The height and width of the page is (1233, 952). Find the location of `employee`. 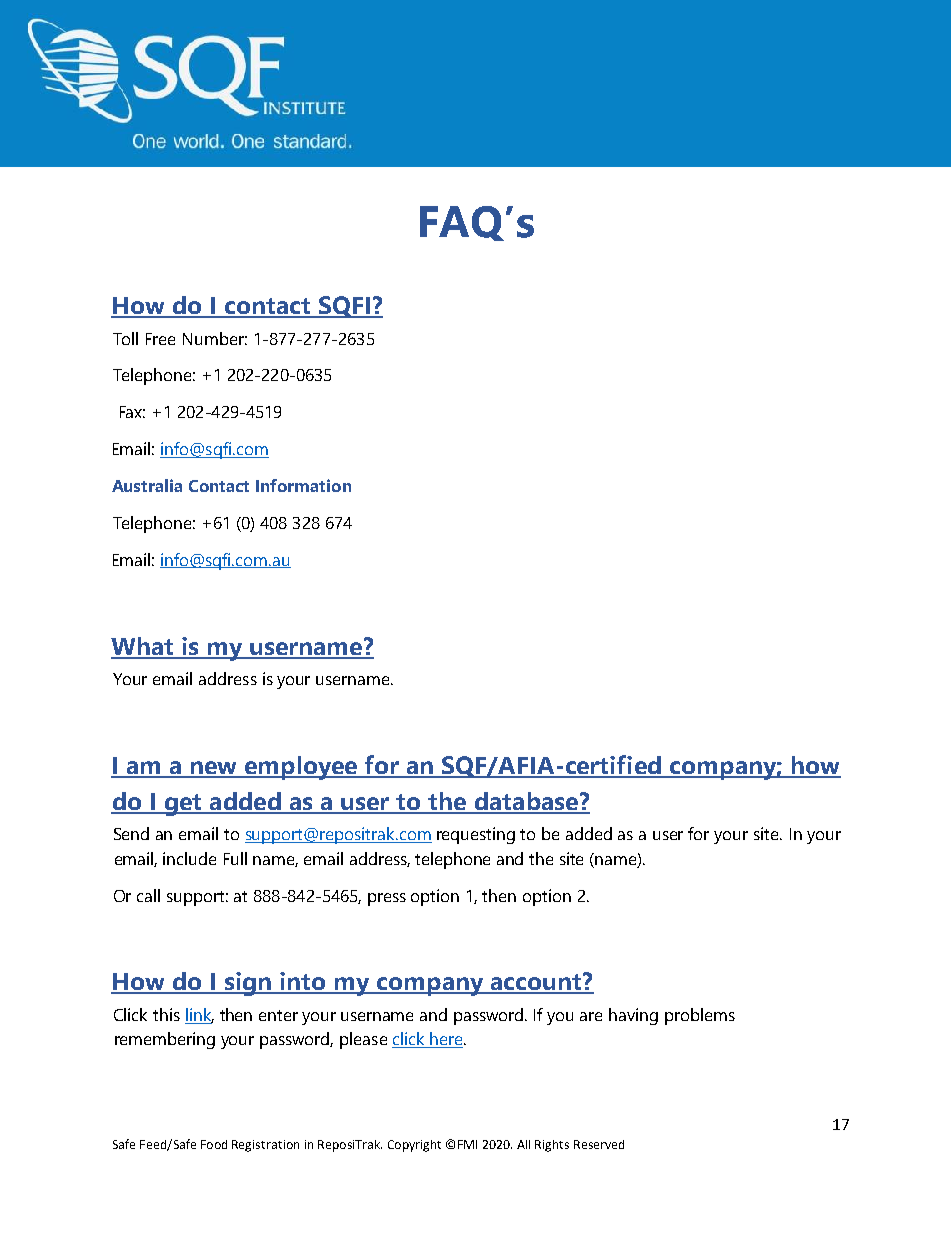

employee is located at coordinates (301, 768).
